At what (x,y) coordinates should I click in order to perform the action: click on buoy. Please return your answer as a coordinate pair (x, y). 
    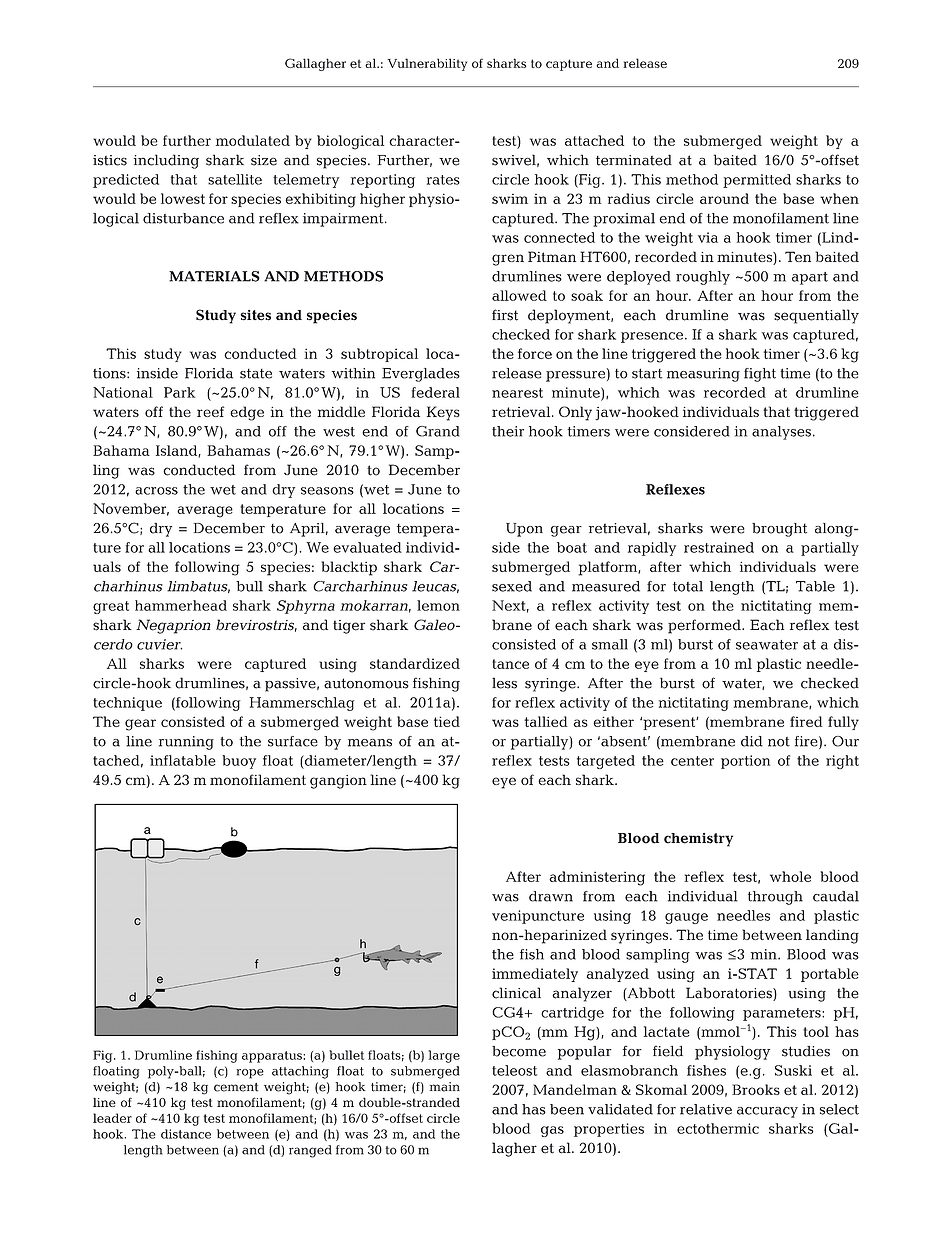
    Looking at the image, I should click on (239, 762).
